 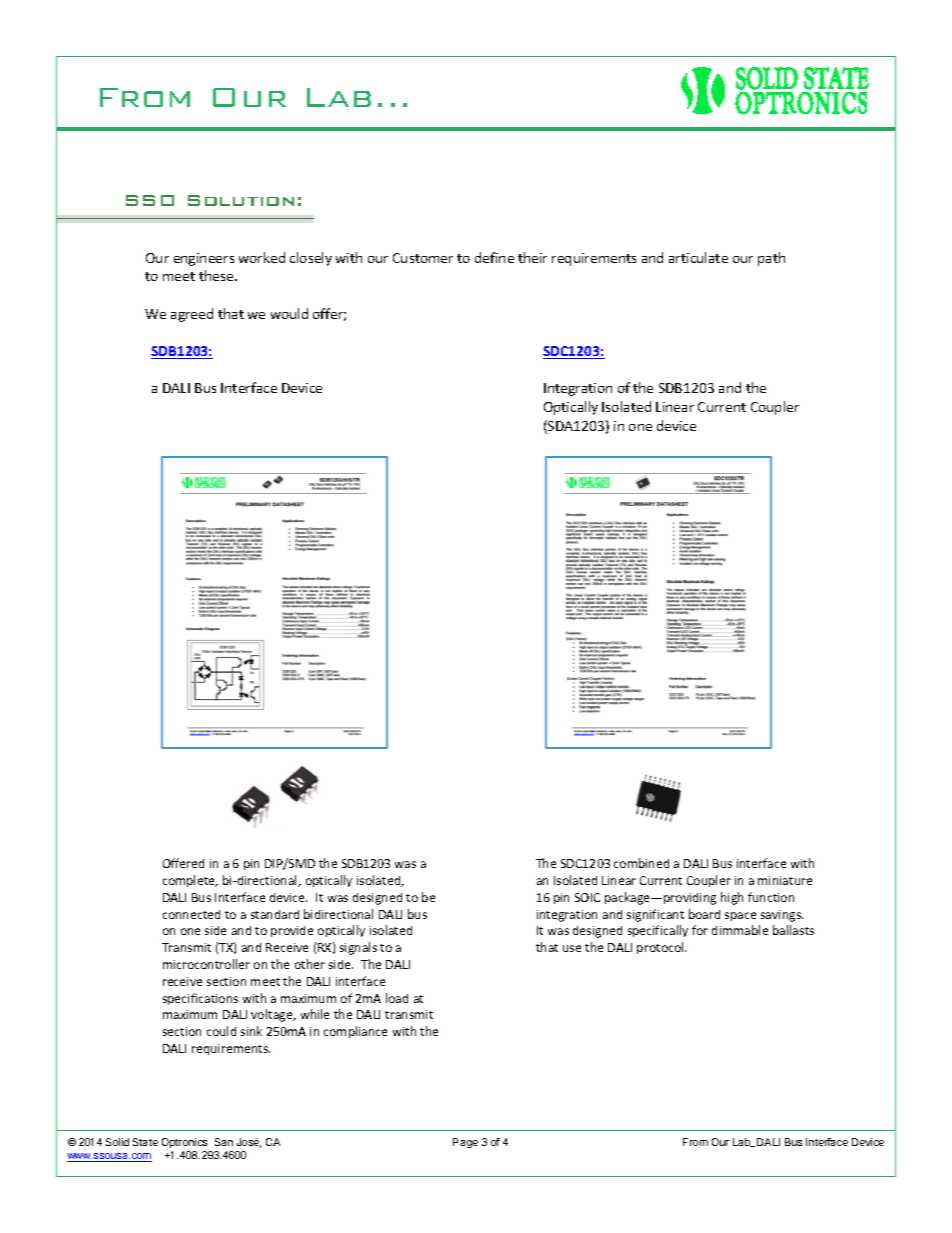 I want to click on combined, so click(x=641, y=863).
